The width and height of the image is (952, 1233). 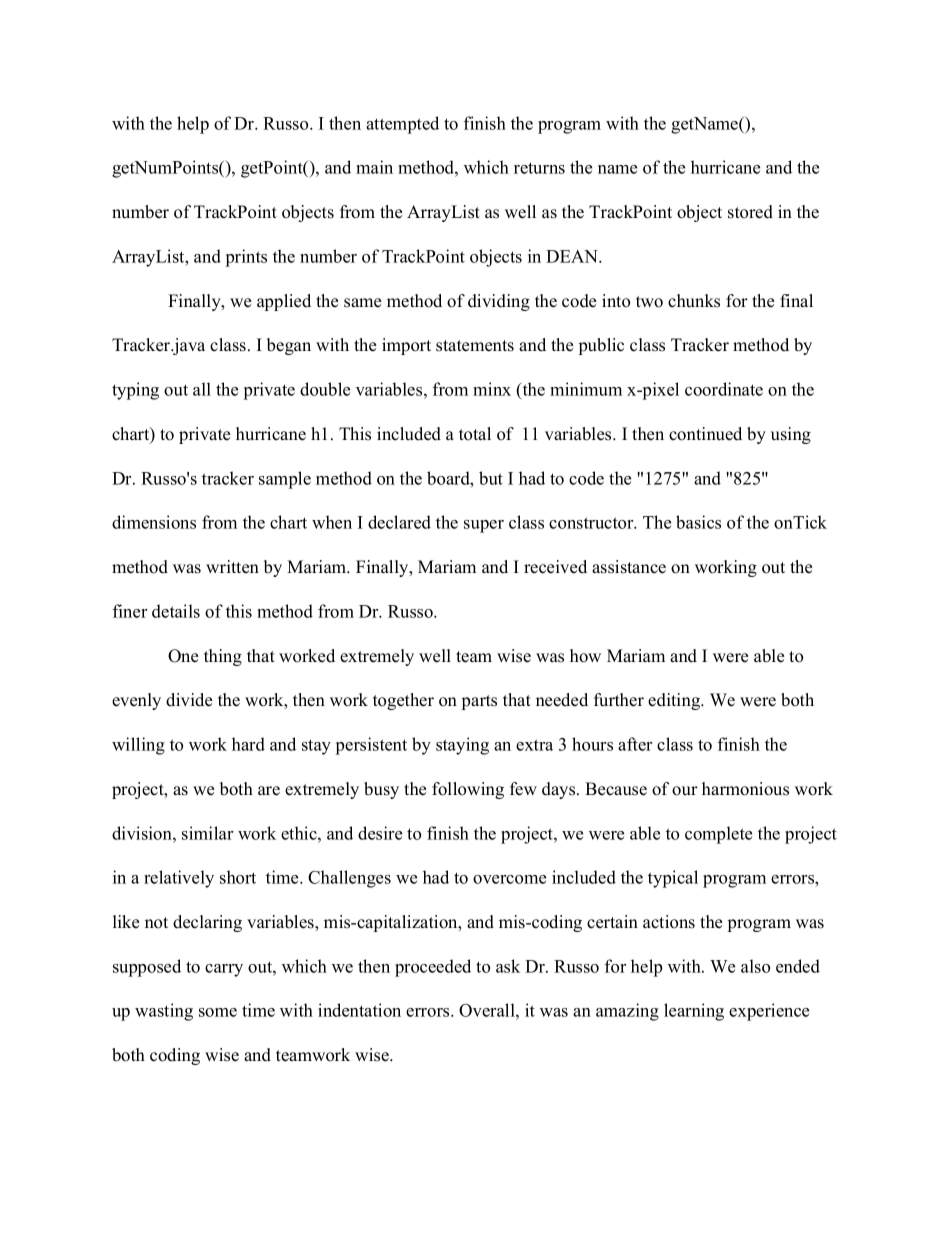 What do you see at coordinates (246, 258) in the image?
I see `prints` at bounding box center [246, 258].
